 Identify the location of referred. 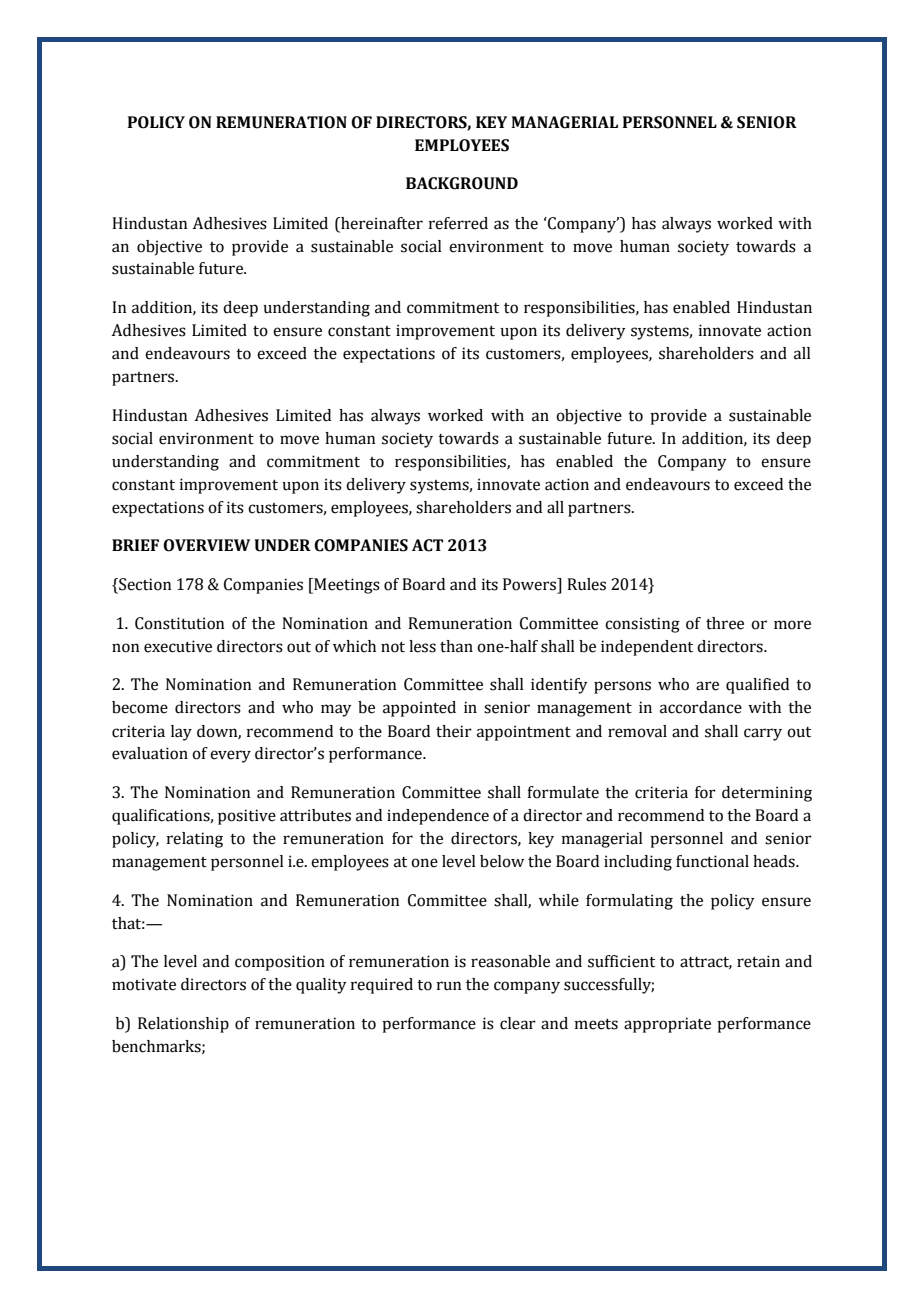
(458, 223).
